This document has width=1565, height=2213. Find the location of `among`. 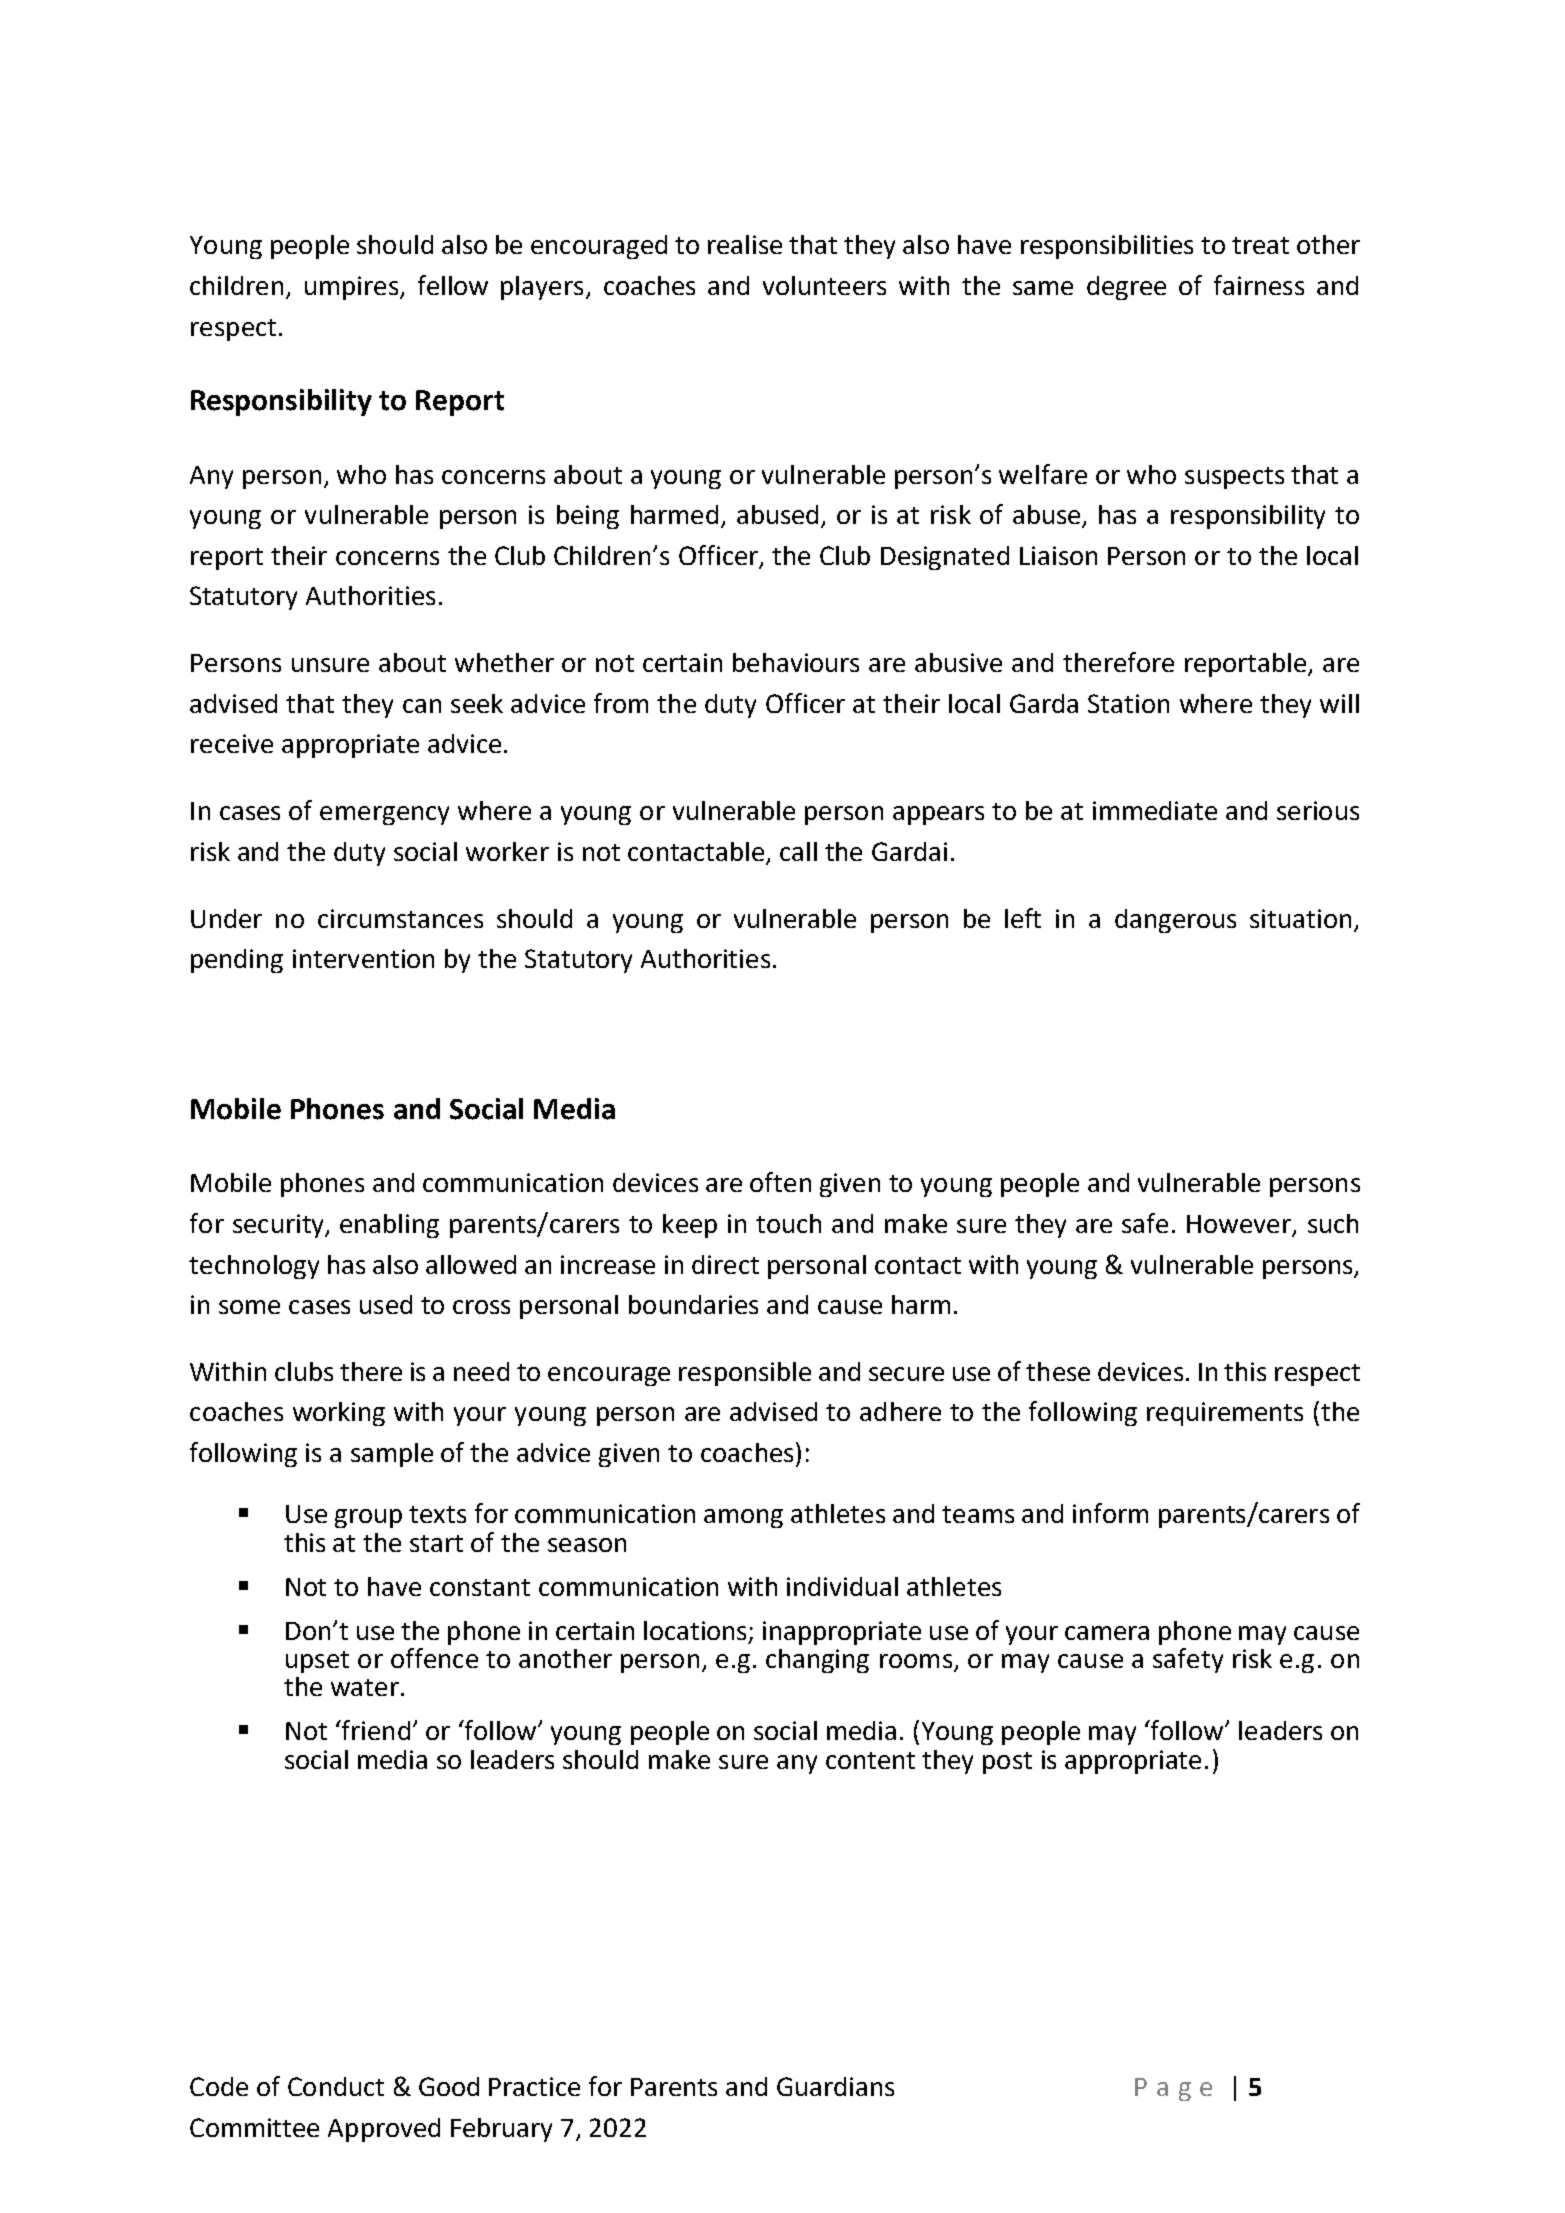

among is located at coordinates (743, 1518).
